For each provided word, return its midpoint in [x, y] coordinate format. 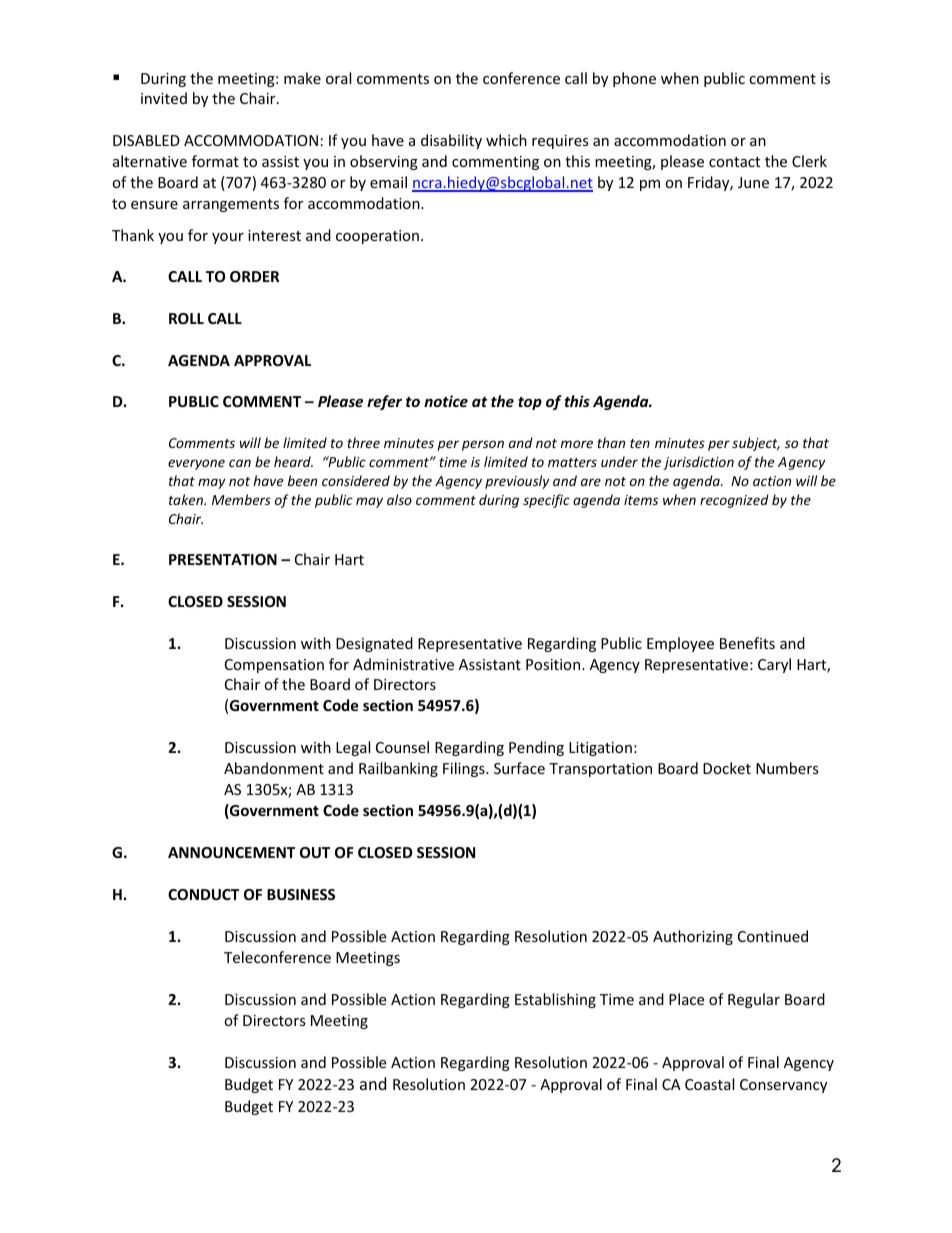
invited [164, 98]
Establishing [555, 1000]
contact [734, 162]
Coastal [709, 1084]
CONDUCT [203, 894]
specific [546, 501]
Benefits [747, 643]
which [506, 140]
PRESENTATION [223, 559]
